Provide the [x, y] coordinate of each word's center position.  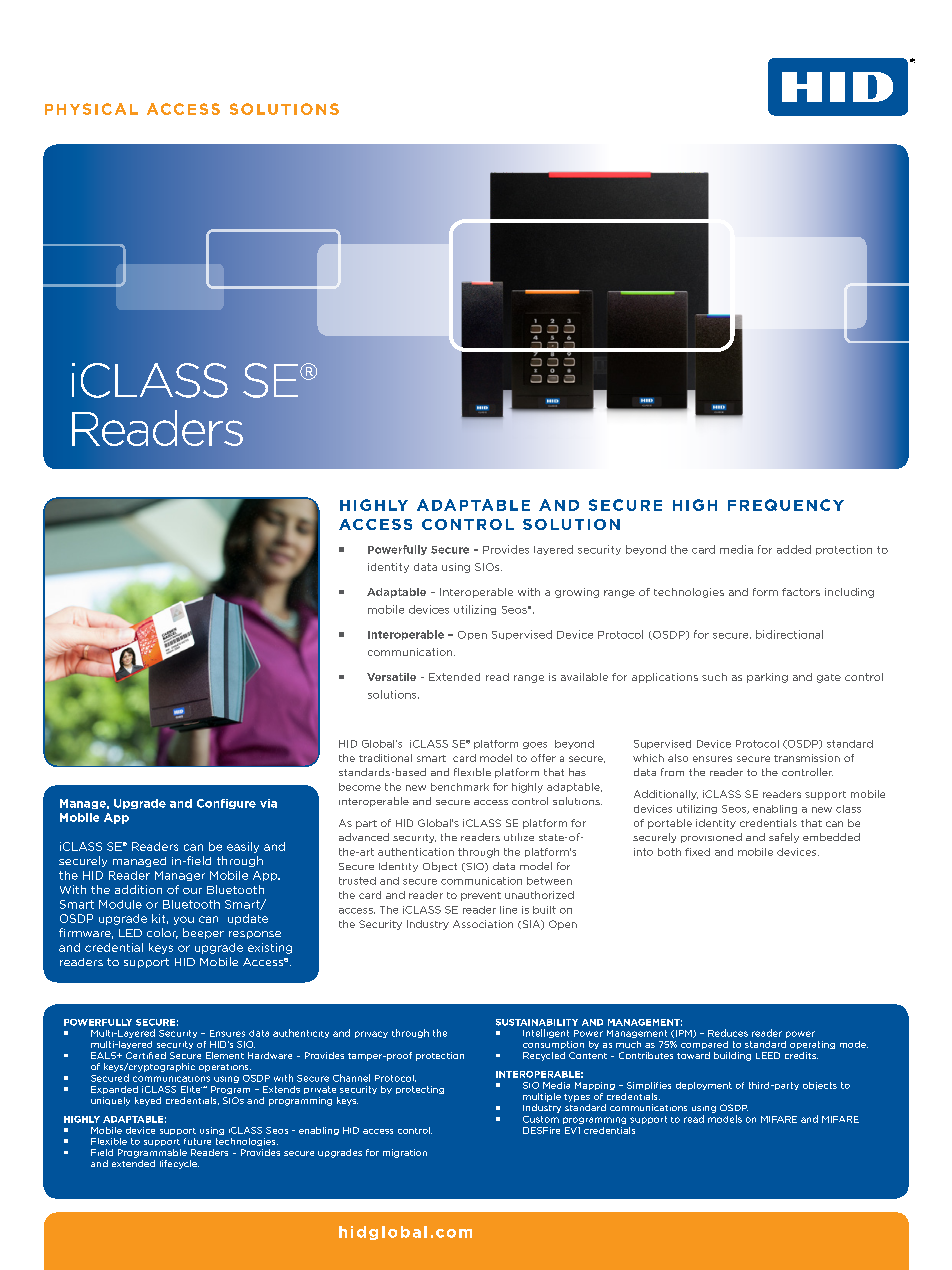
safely [784, 838]
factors [801, 592]
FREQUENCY [786, 505]
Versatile [391, 677]
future [197, 1141]
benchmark [460, 787]
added [794, 549]
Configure [226, 804]
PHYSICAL [91, 109]
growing [577, 593]
